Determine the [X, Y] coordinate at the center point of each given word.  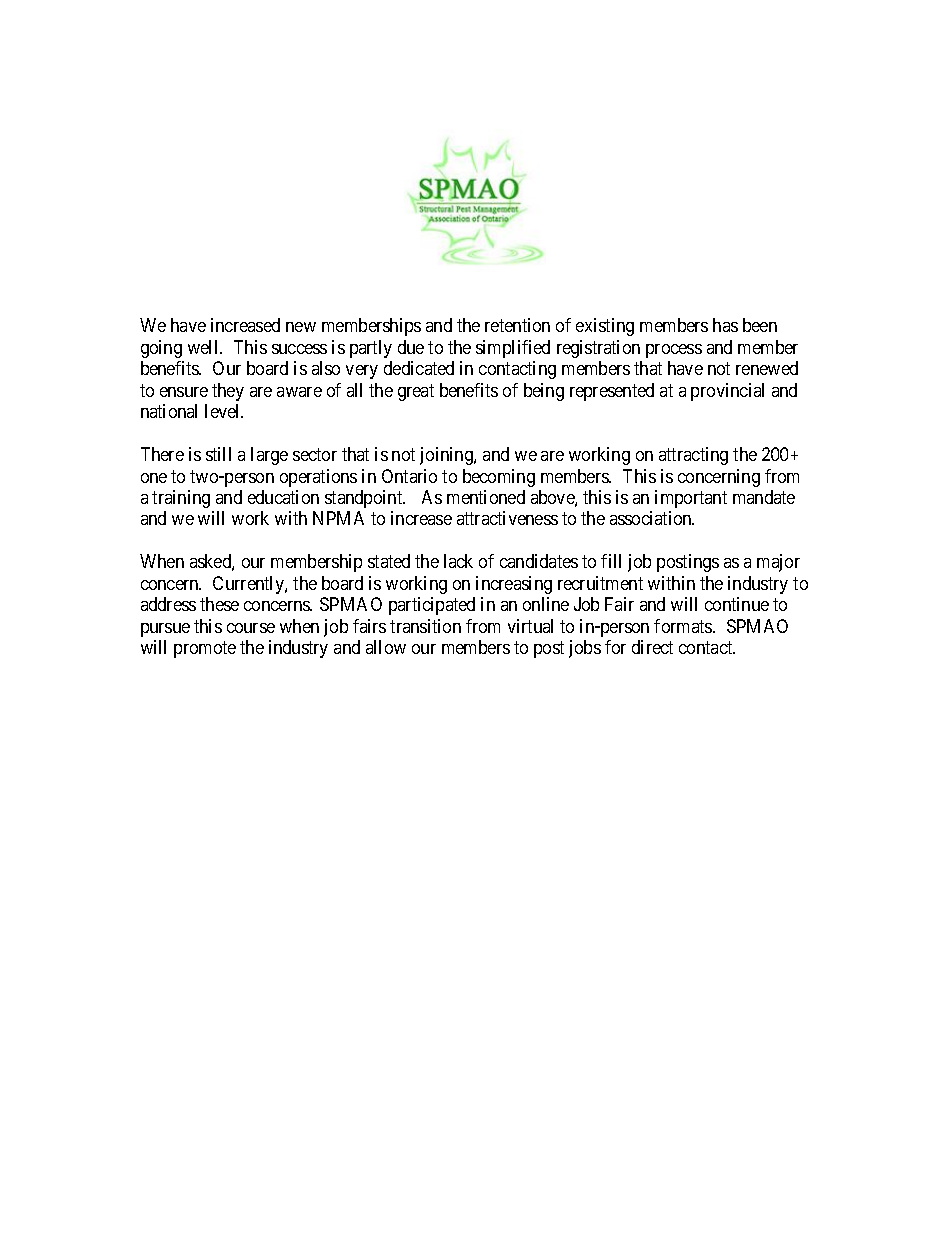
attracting [693, 456]
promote [205, 650]
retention [517, 325]
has [725, 325]
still [218, 454]
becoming [499, 478]
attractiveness [507, 518]
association [652, 518]
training [181, 499]
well [204, 347]
